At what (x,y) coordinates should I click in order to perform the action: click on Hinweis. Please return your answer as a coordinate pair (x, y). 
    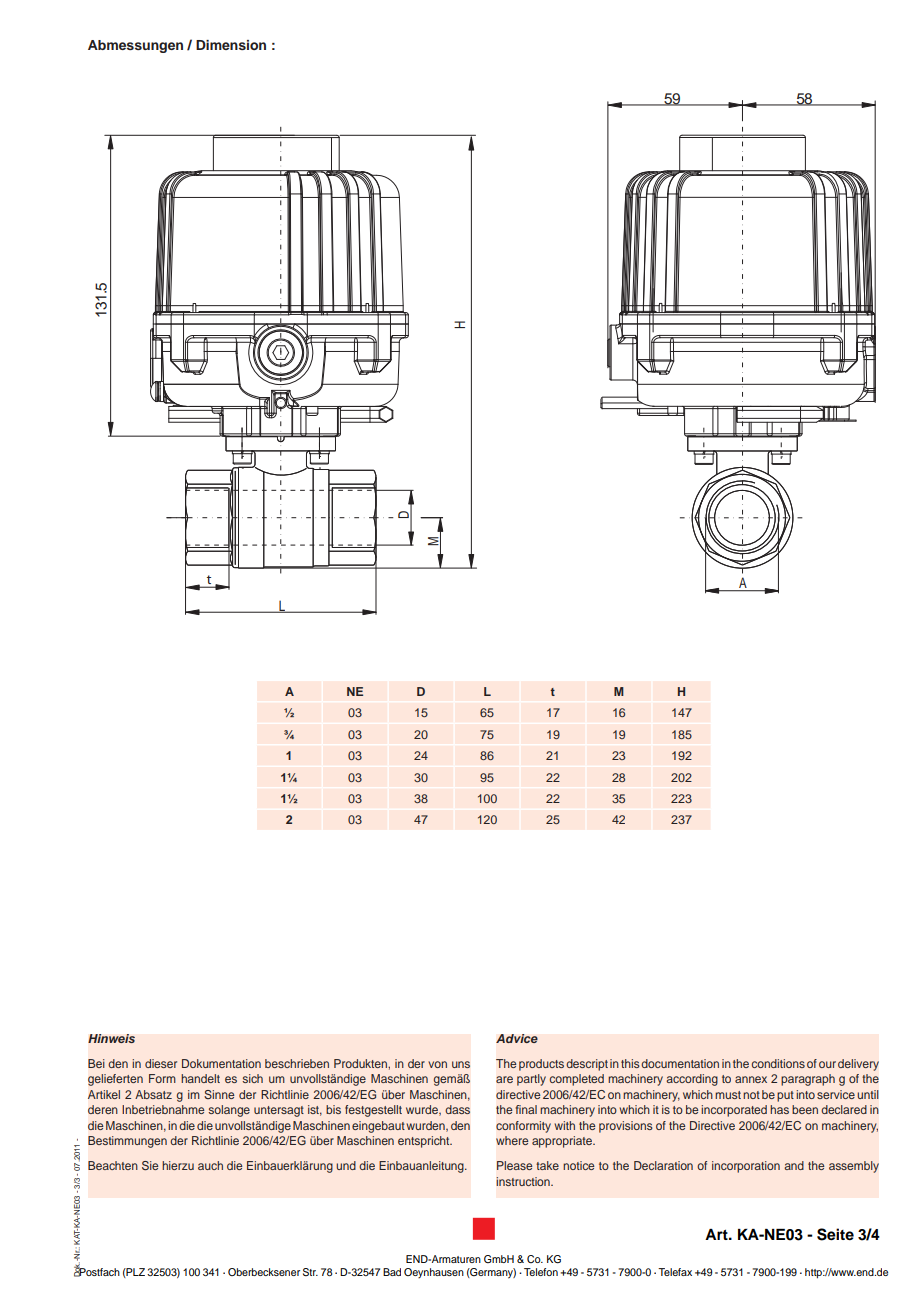
    Looking at the image, I should click on (111, 1039).
